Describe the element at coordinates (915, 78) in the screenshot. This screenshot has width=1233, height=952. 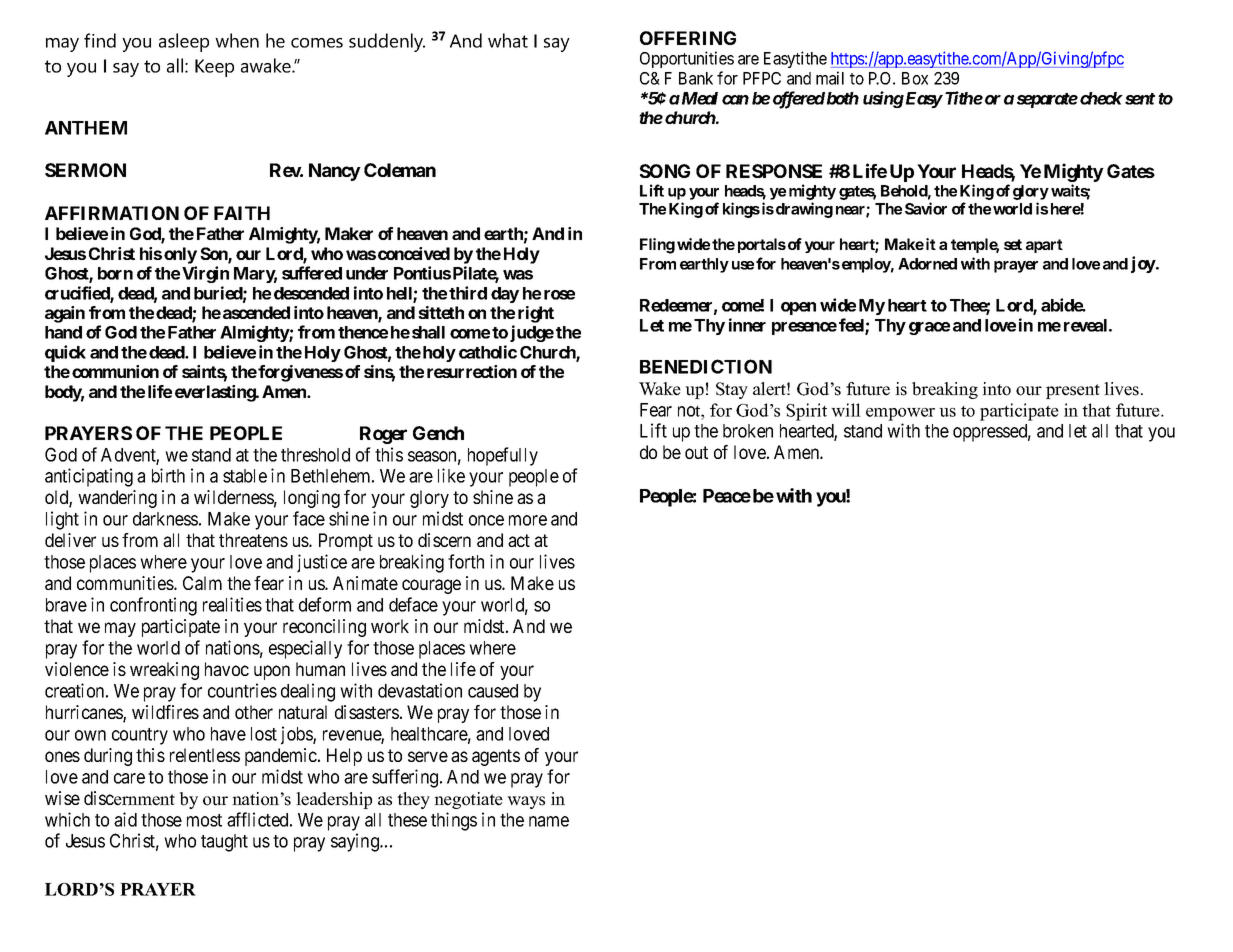
I see `Box` at that location.
